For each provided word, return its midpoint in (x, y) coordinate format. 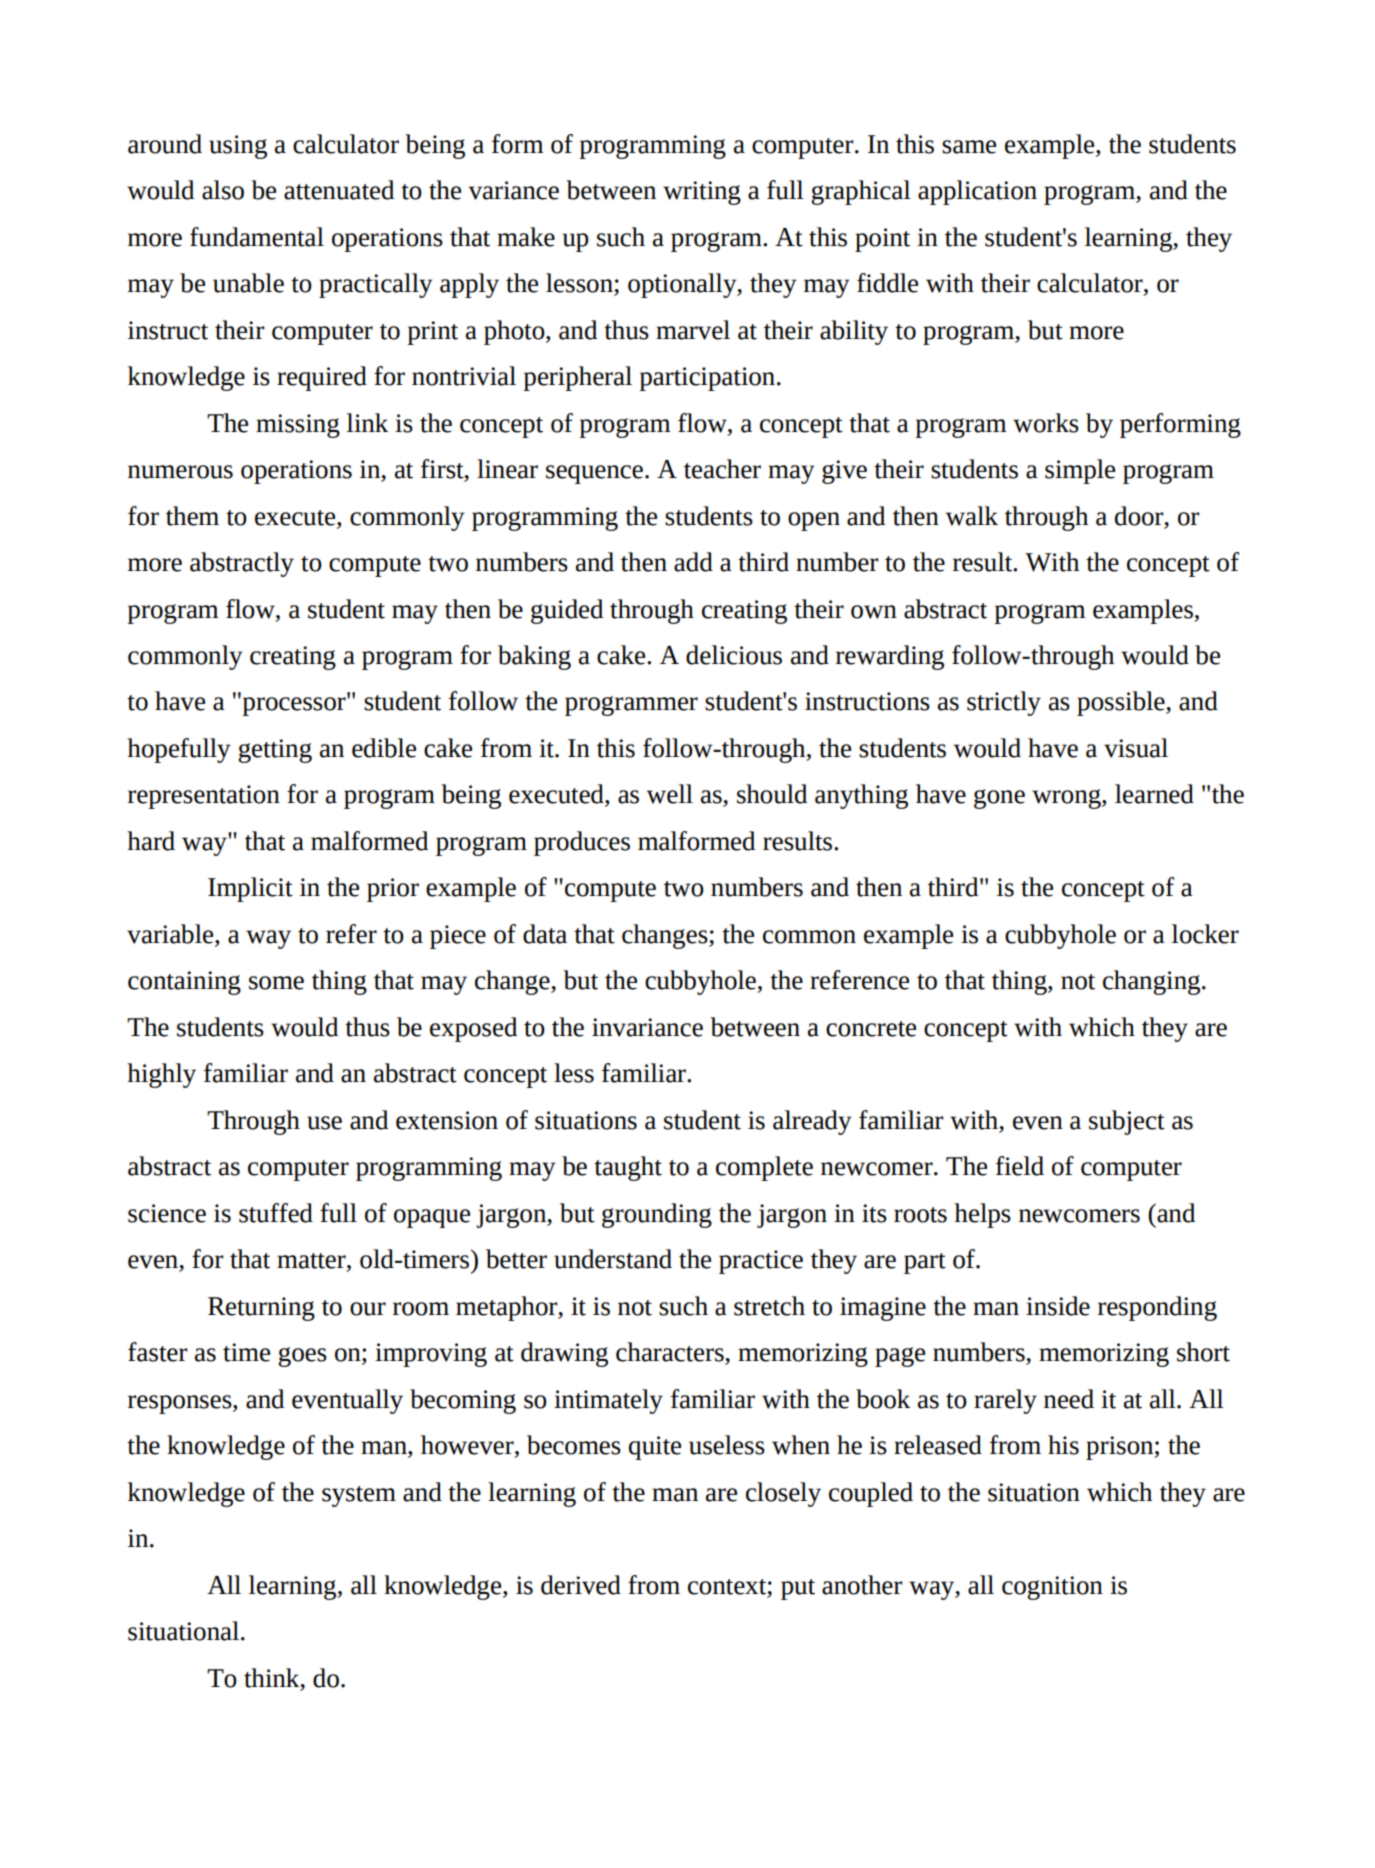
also (223, 190)
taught (628, 1168)
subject (1127, 1122)
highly (161, 1075)
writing (702, 193)
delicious (734, 655)
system (359, 1496)
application (977, 192)
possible (1122, 703)
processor (295, 705)
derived (581, 1585)
